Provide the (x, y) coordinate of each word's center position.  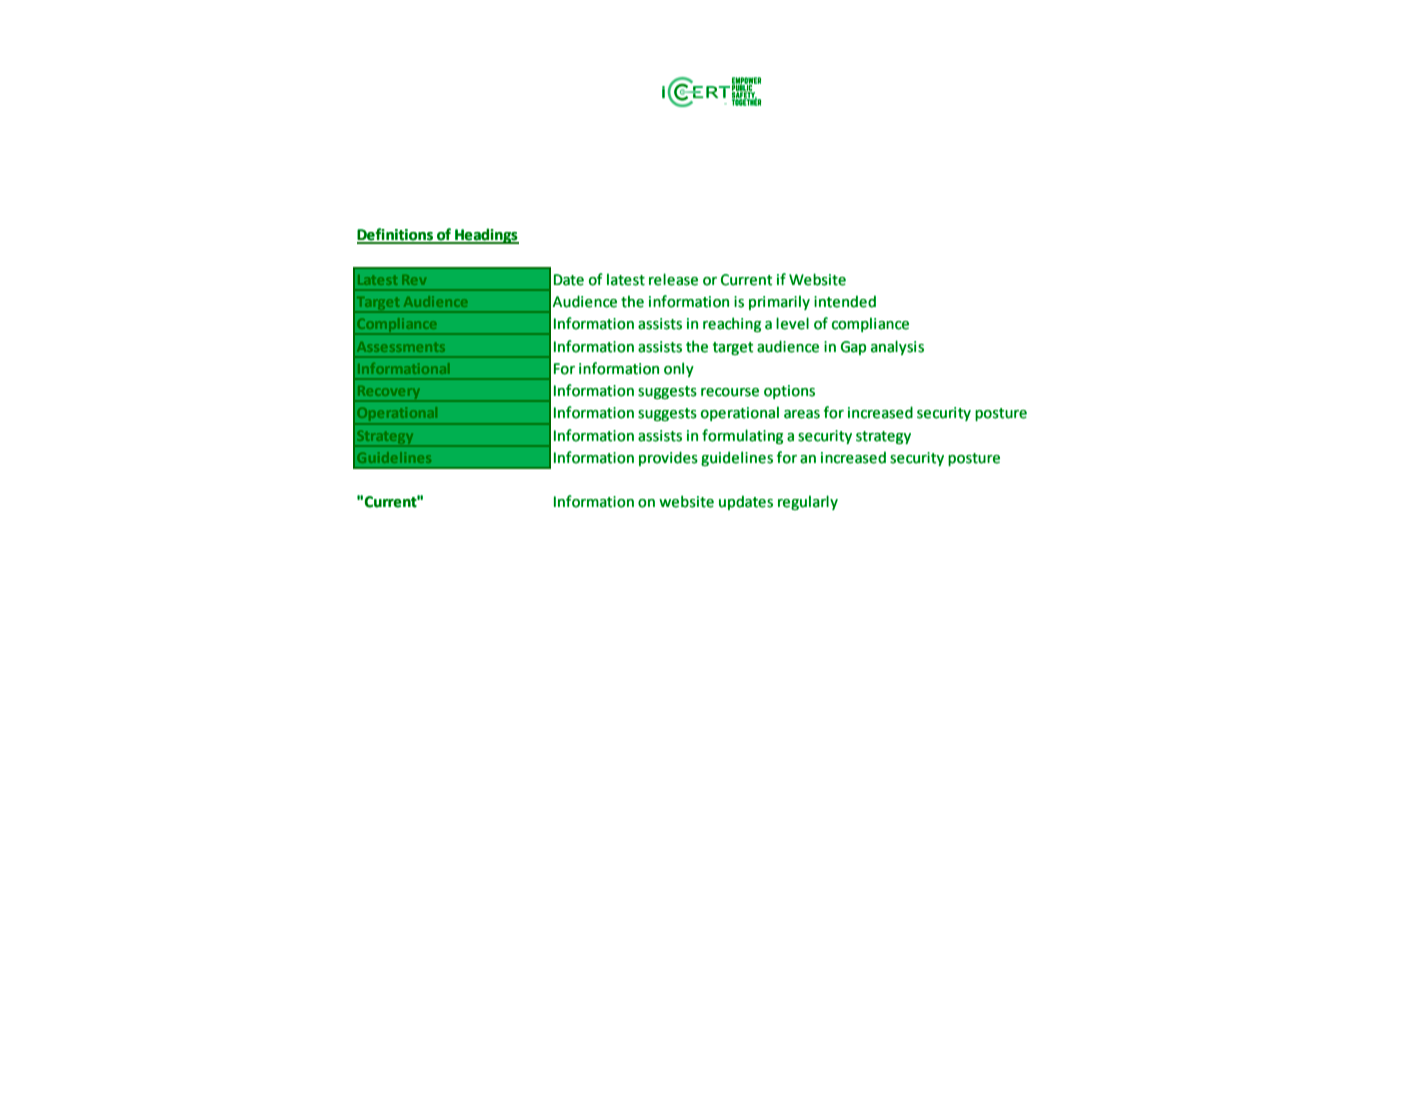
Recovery (389, 394)
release (673, 279)
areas (802, 414)
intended (845, 301)
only (679, 369)
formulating (742, 436)
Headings (486, 236)
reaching (732, 324)
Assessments (401, 347)
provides (668, 458)
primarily (779, 302)
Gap (853, 348)
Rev (414, 280)
